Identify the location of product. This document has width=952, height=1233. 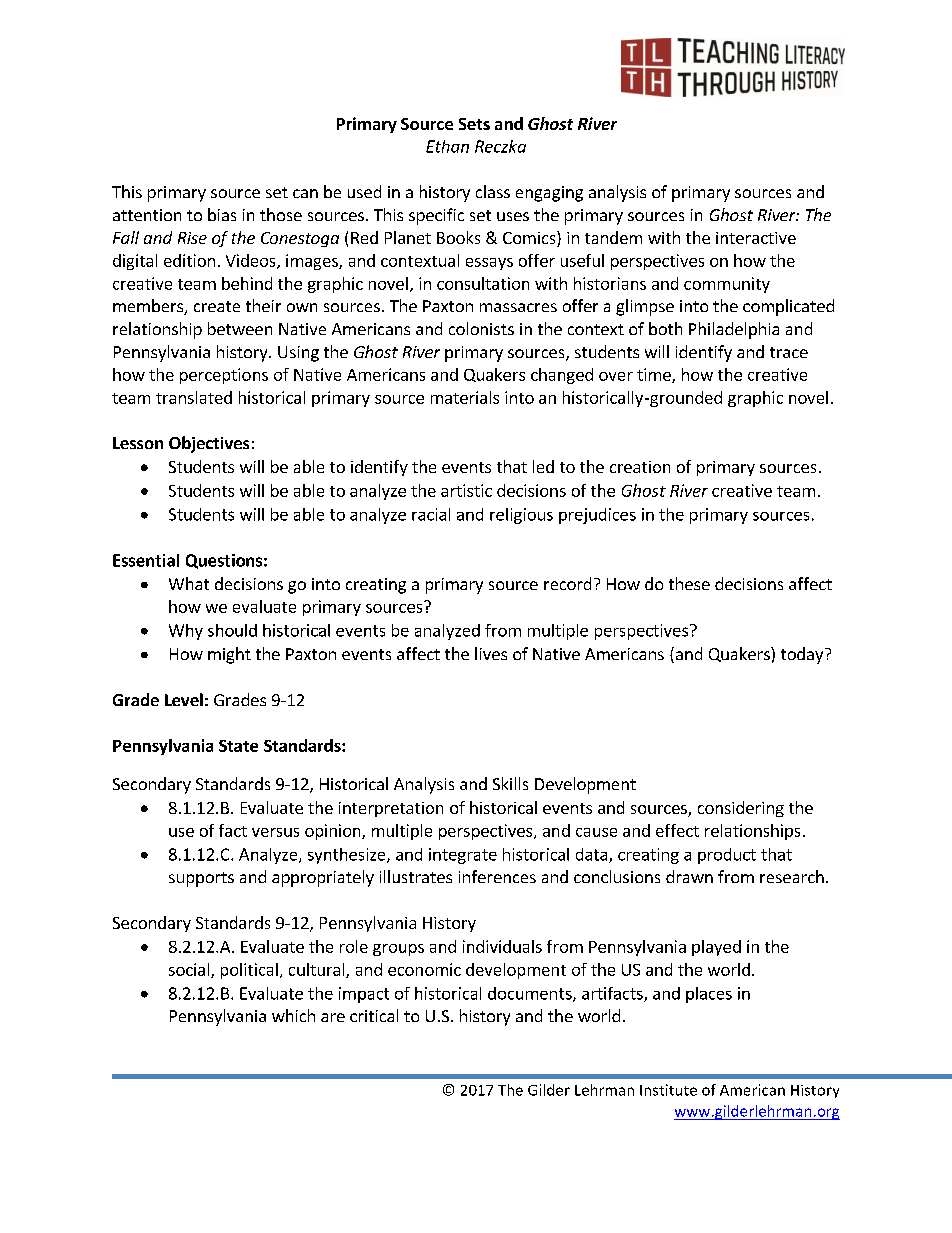
(727, 856).
